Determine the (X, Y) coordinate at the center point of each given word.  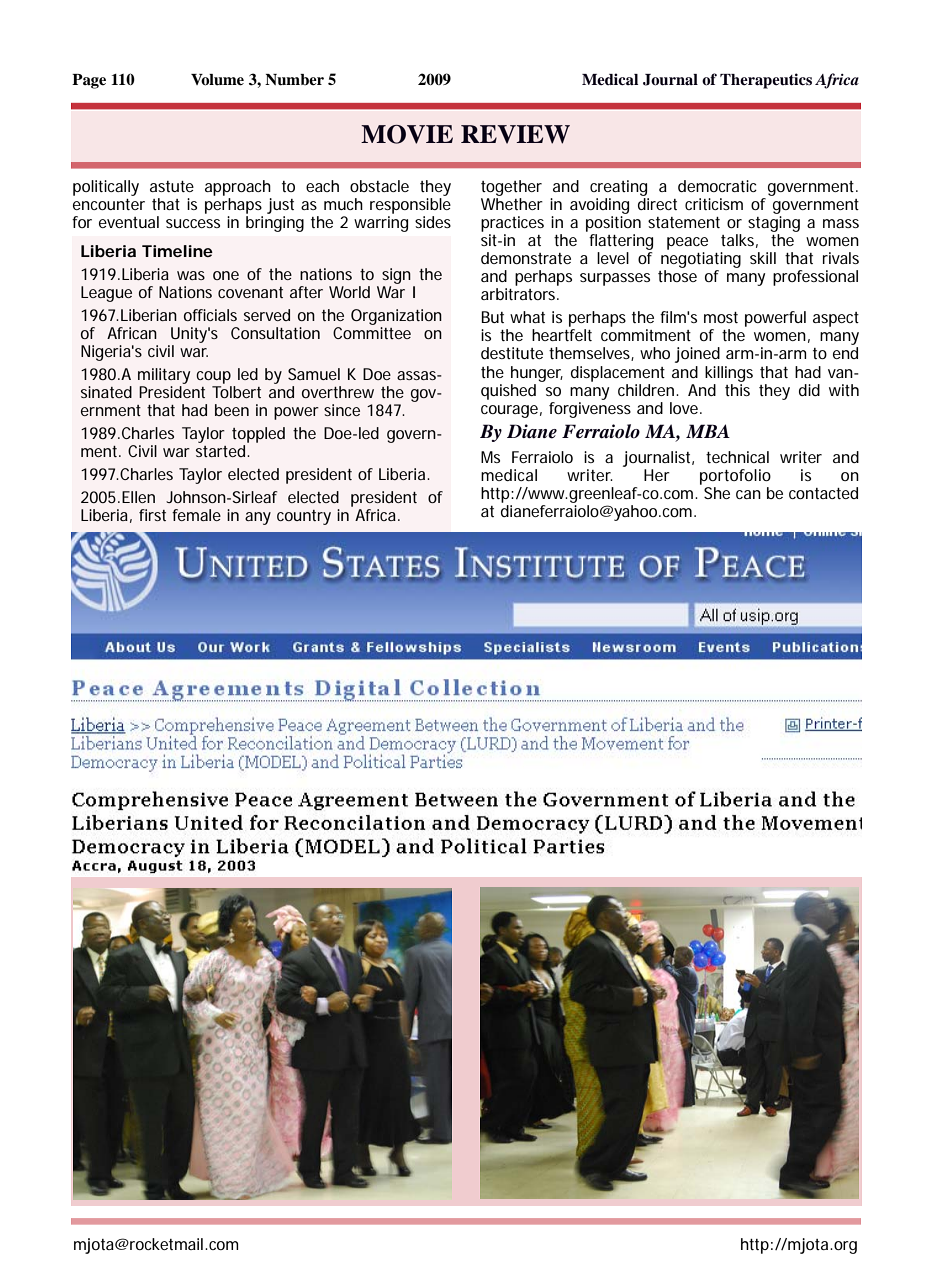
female (196, 515)
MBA (708, 431)
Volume (217, 80)
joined (697, 355)
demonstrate (526, 258)
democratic (717, 186)
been (232, 410)
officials (210, 315)
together (511, 188)
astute (172, 186)
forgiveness (590, 408)
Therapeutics (766, 81)
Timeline (177, 251)
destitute (512, 353)
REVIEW (515, 134)
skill (763, 258)
